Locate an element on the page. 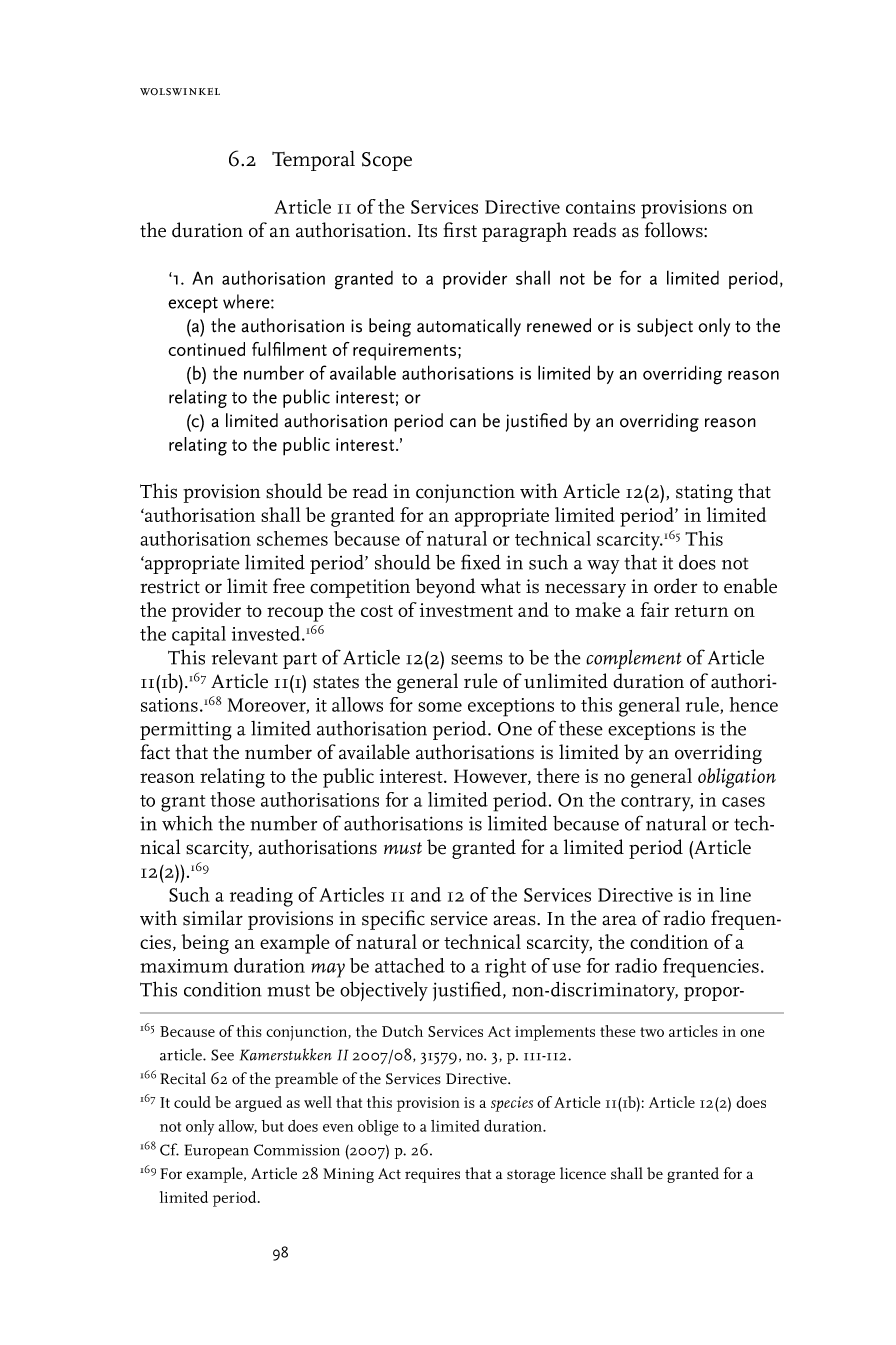 The image size is (896, 1345). requires is located at coordinates (432, 1175).
